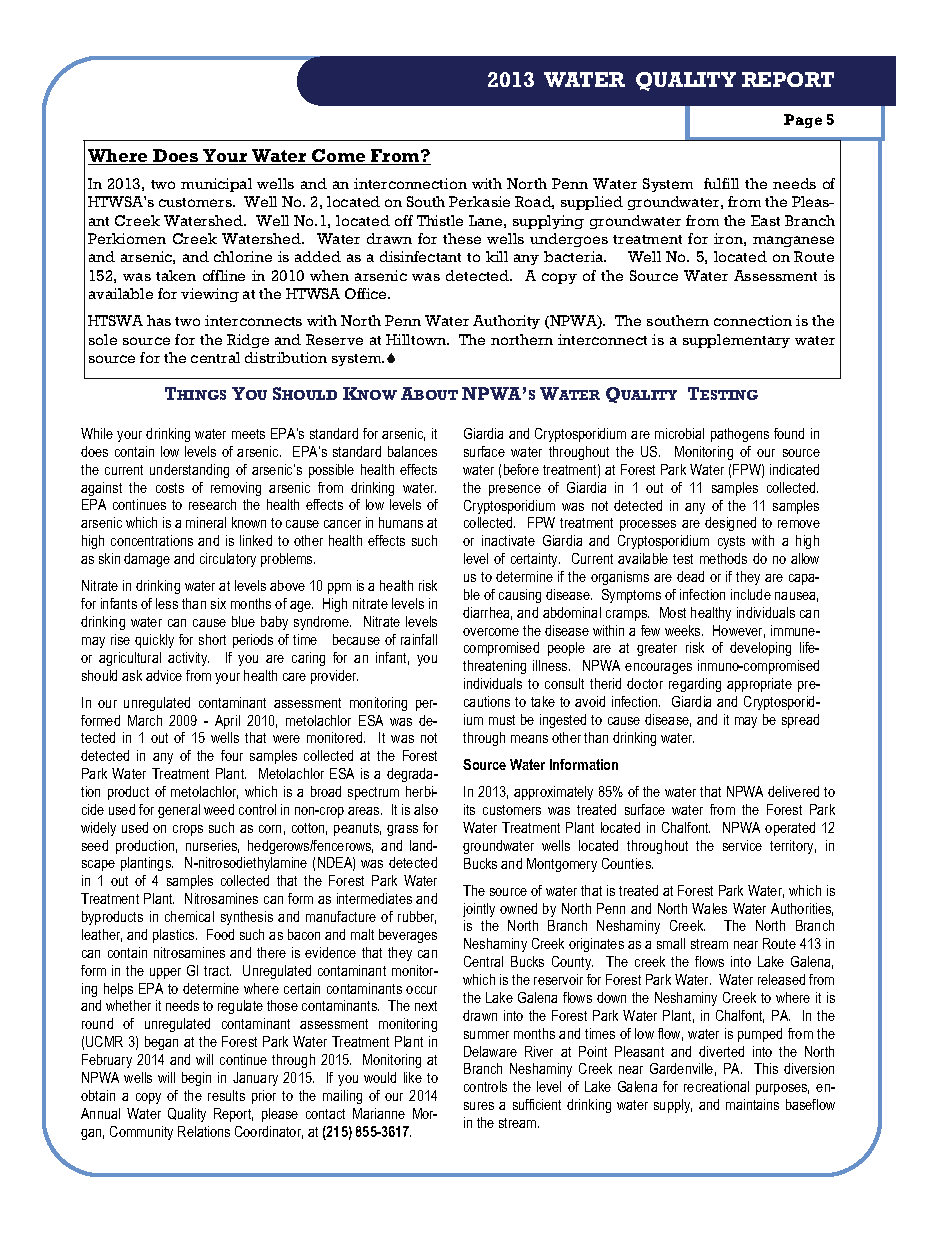 The image size is (952, 1233). I want to click on these, so click(462, 238).
